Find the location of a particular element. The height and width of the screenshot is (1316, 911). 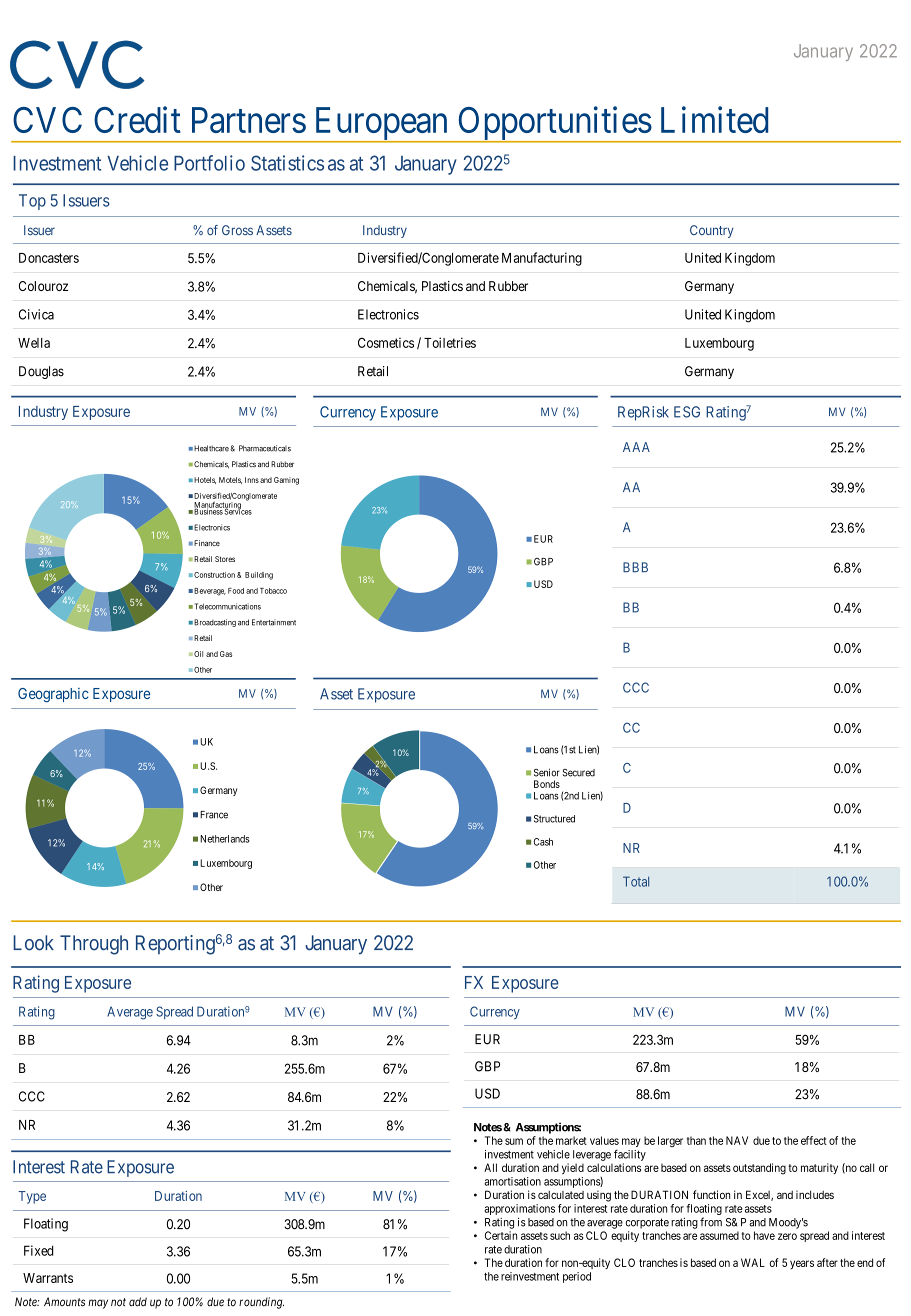

Total is located at coordinates (636, 881).
